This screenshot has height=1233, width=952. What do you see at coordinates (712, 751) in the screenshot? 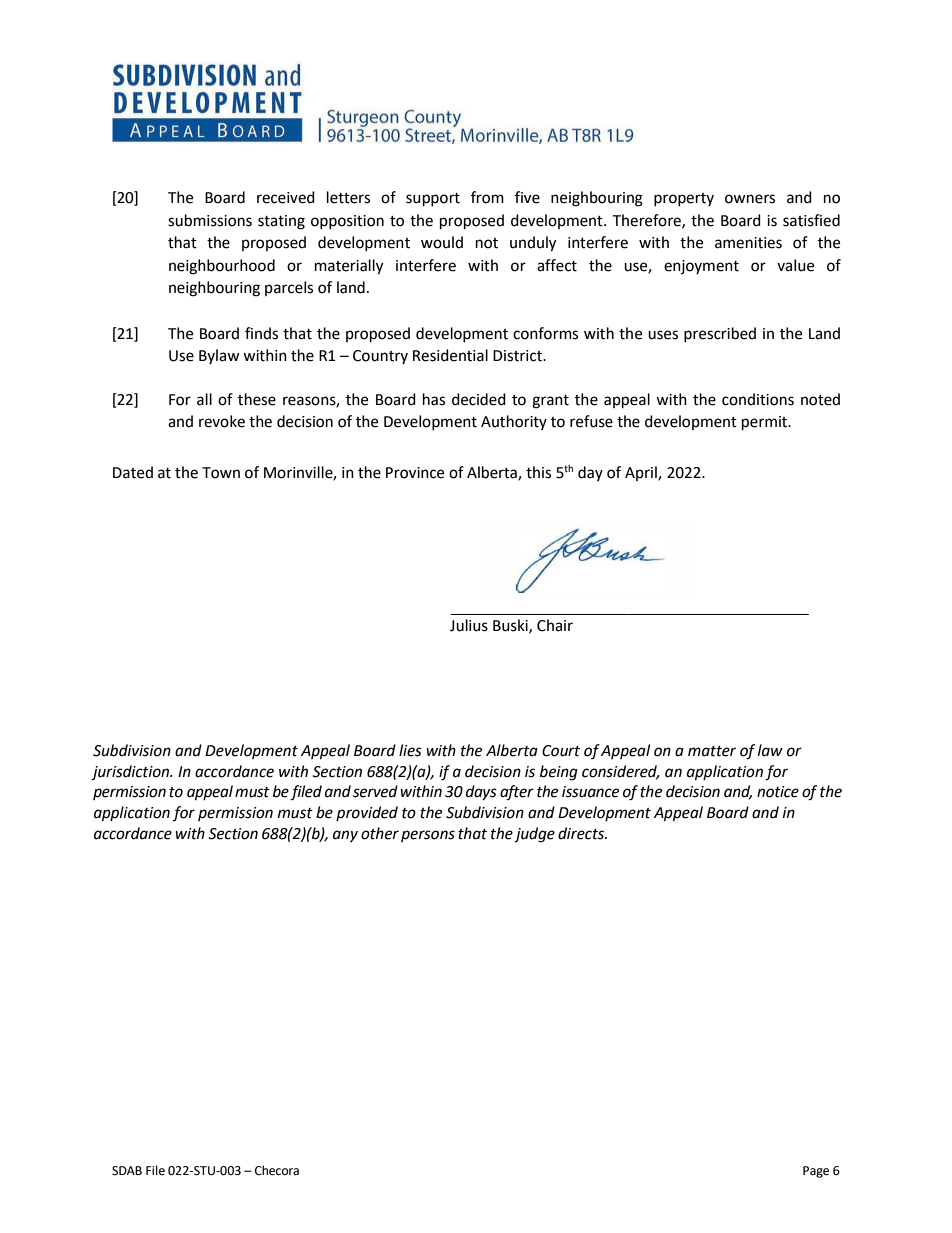
I see `matter` at bounding box center [712, 751].
